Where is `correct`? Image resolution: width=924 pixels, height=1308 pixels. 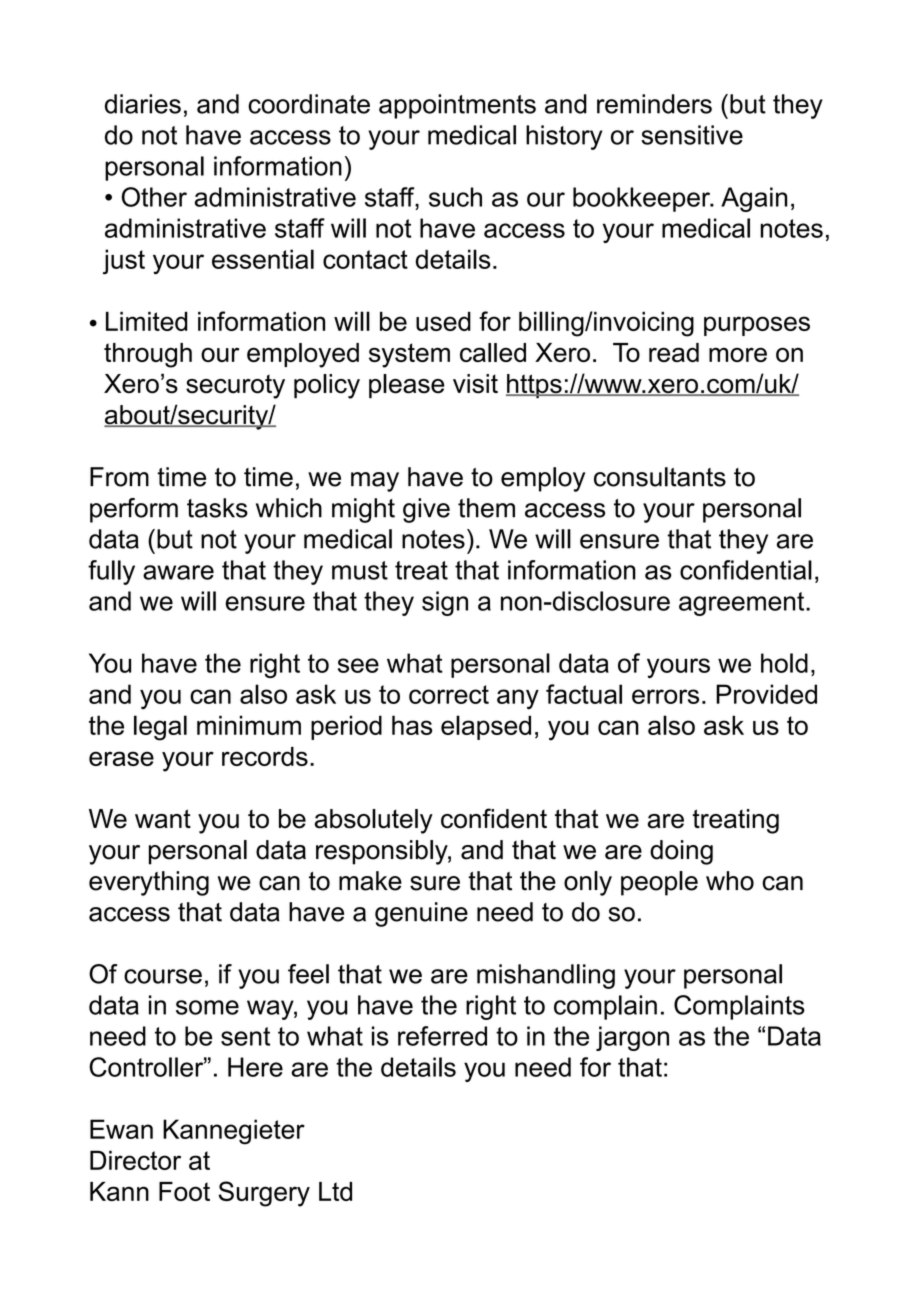
correct is located at coordinates (449, 694).
